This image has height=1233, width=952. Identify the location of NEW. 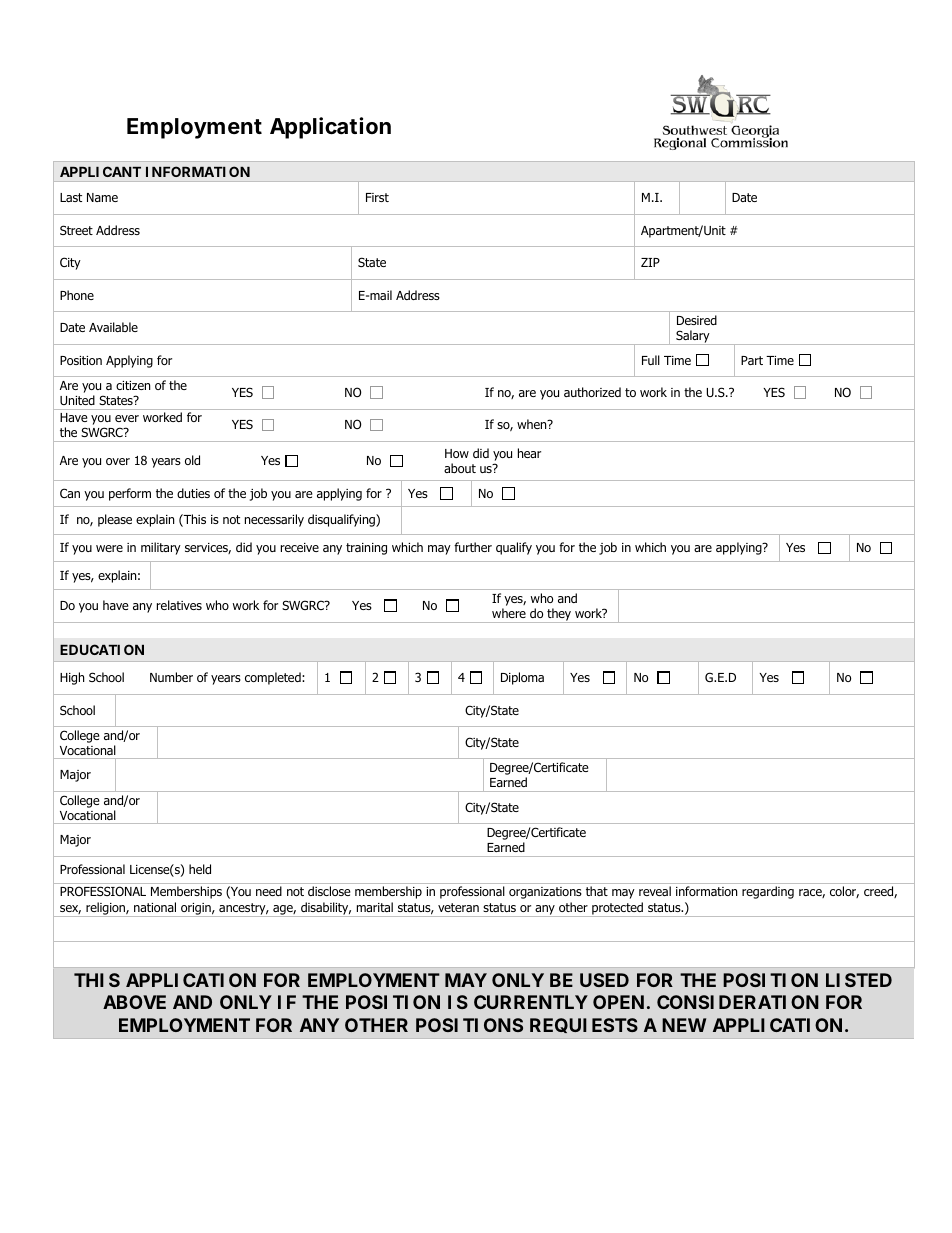
(684, 1025).
